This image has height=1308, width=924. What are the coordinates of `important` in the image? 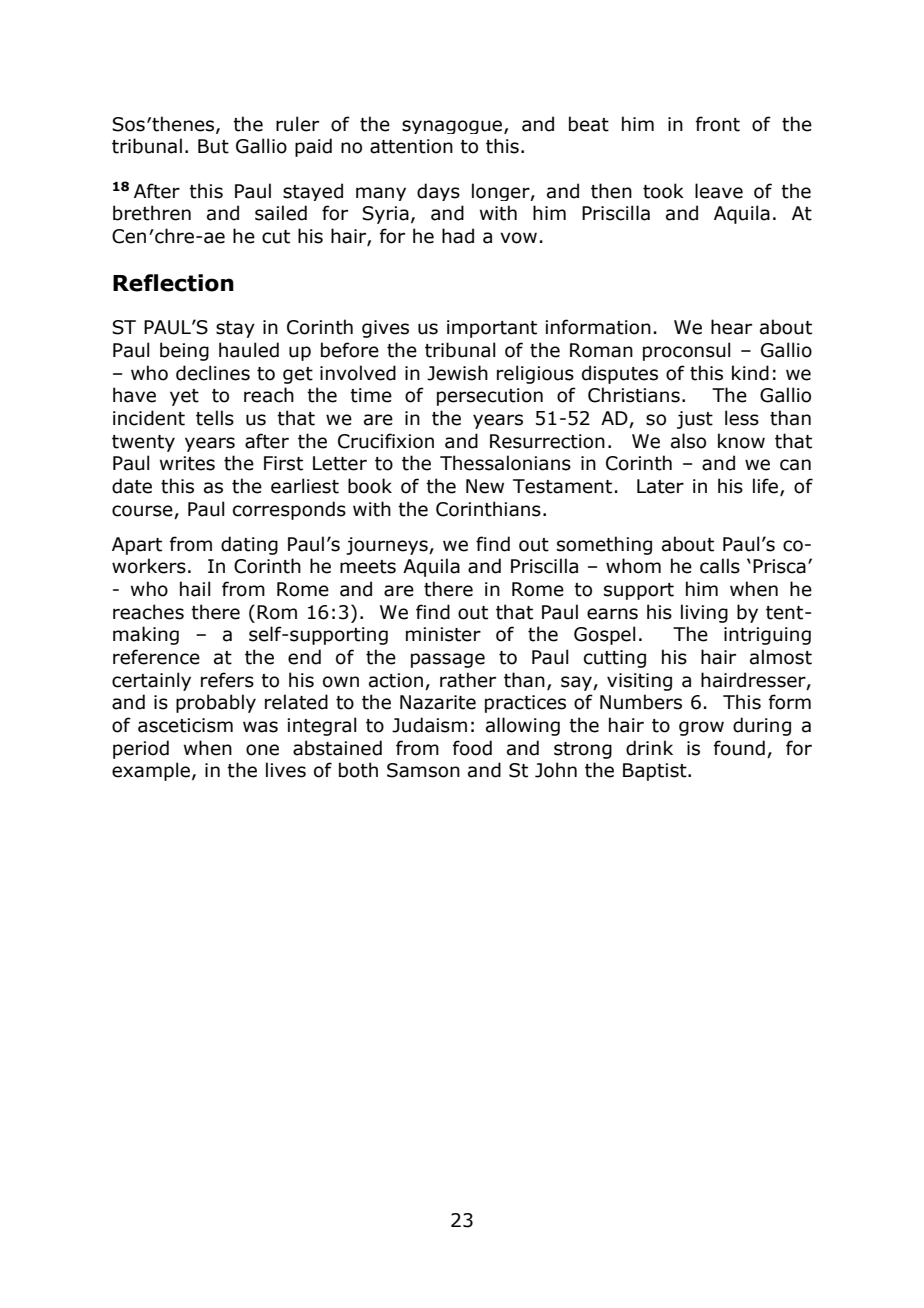 It's located at (492, 329).
